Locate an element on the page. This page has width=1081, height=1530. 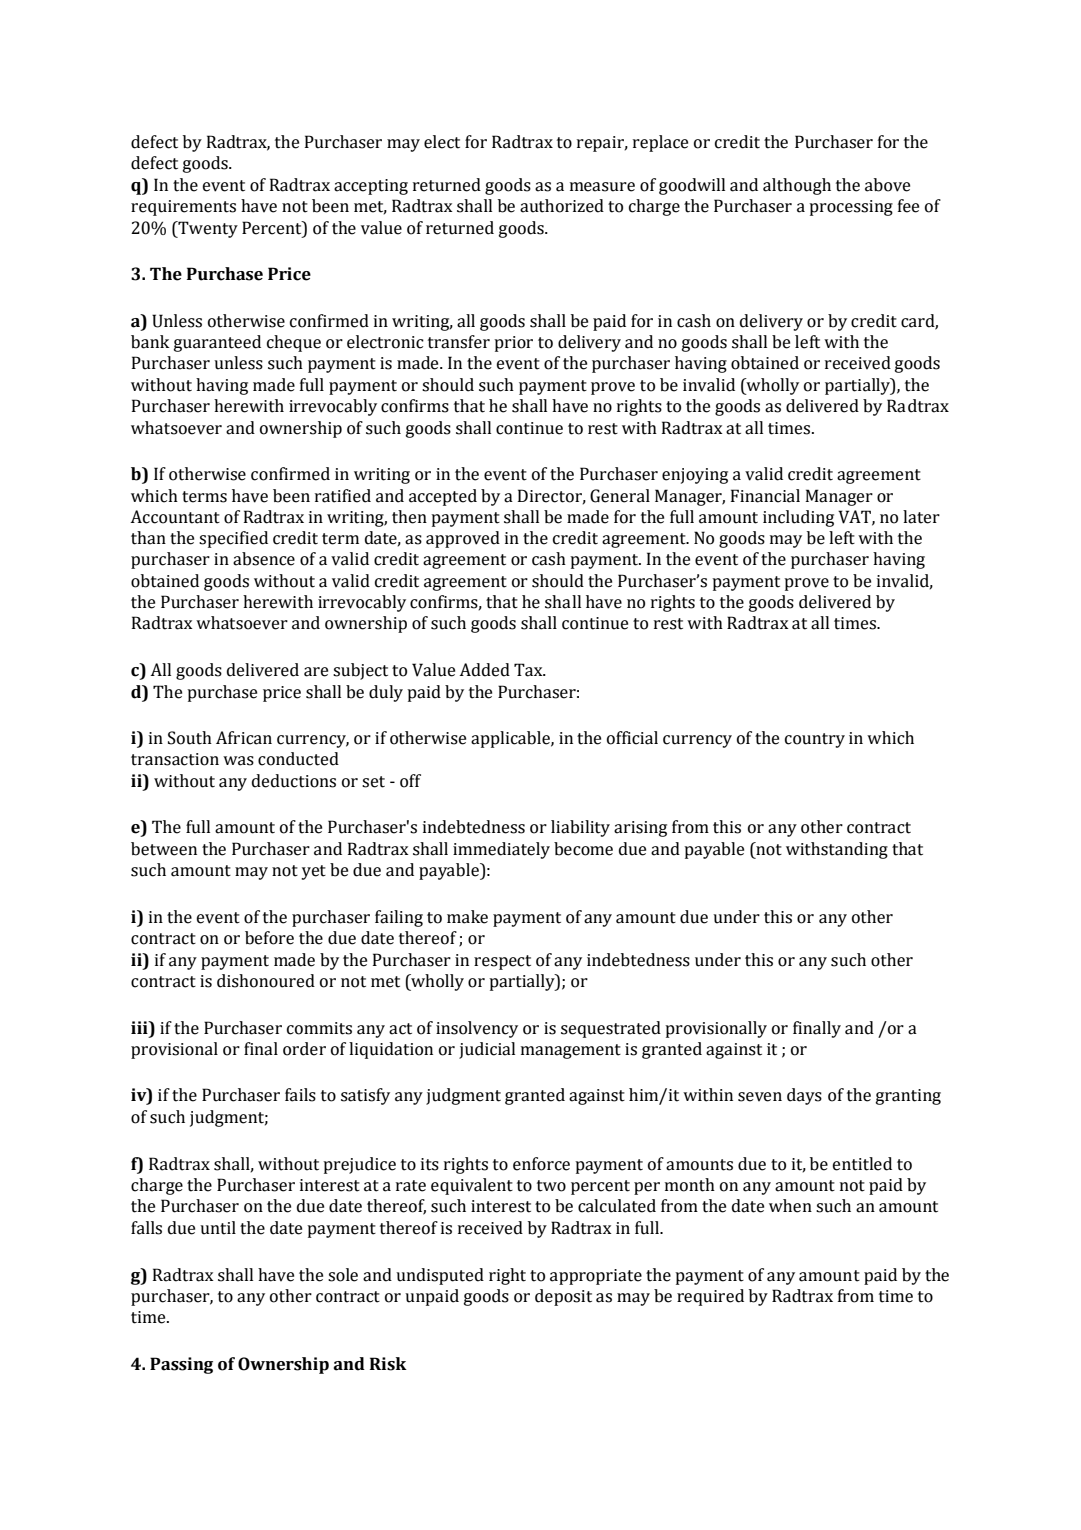
country is located at coordinates (815, 740).
